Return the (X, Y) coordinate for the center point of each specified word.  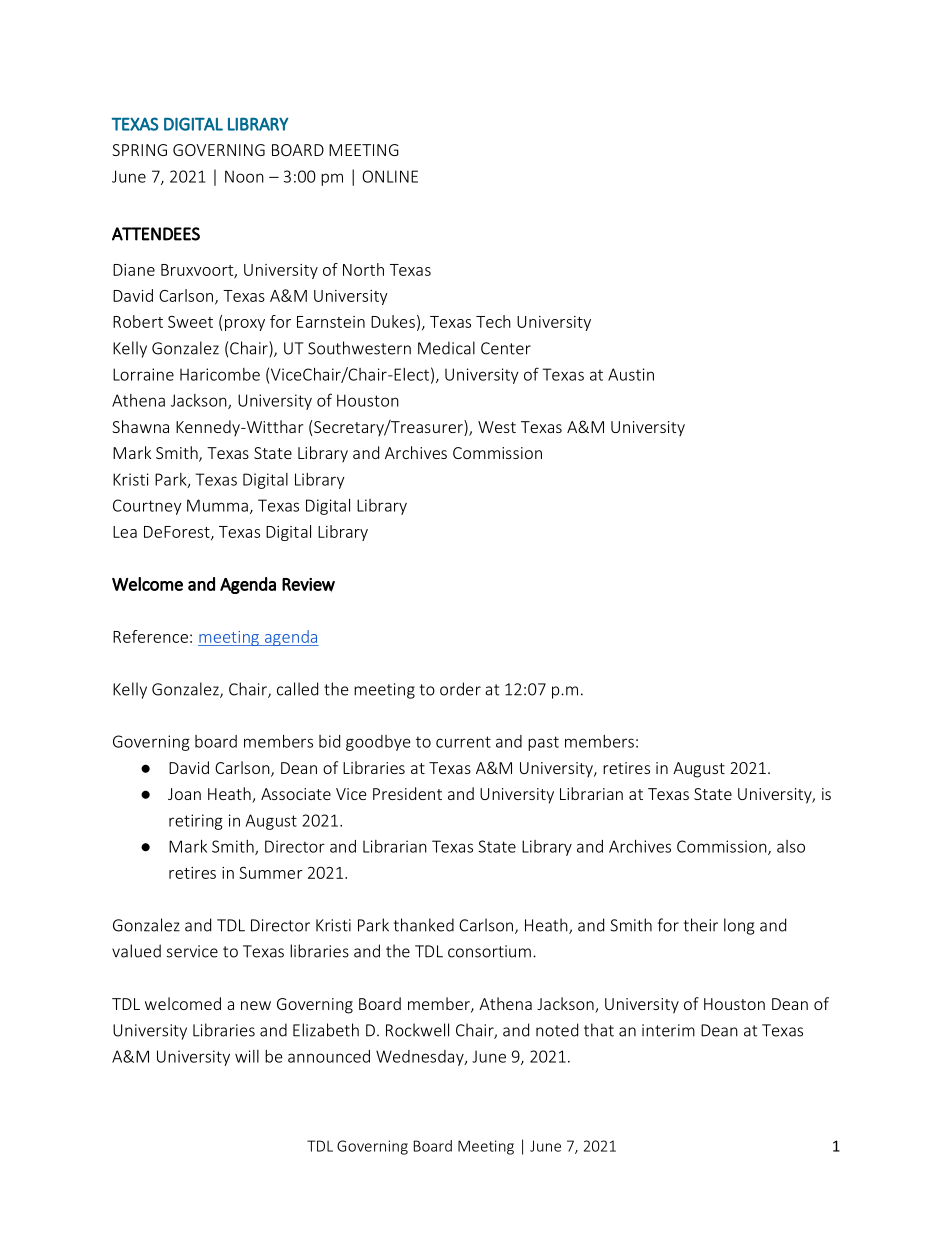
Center (506, 348)
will (247, 1056)
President (407, 793)
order (460, 689)
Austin (631, 374)
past (543, 743)
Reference (150, 636)
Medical (446, 348)
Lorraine (143, 374)
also (791, 846)
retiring (196, 822)
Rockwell (417, 1030)
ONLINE (390, 176)
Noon (244, 176)
